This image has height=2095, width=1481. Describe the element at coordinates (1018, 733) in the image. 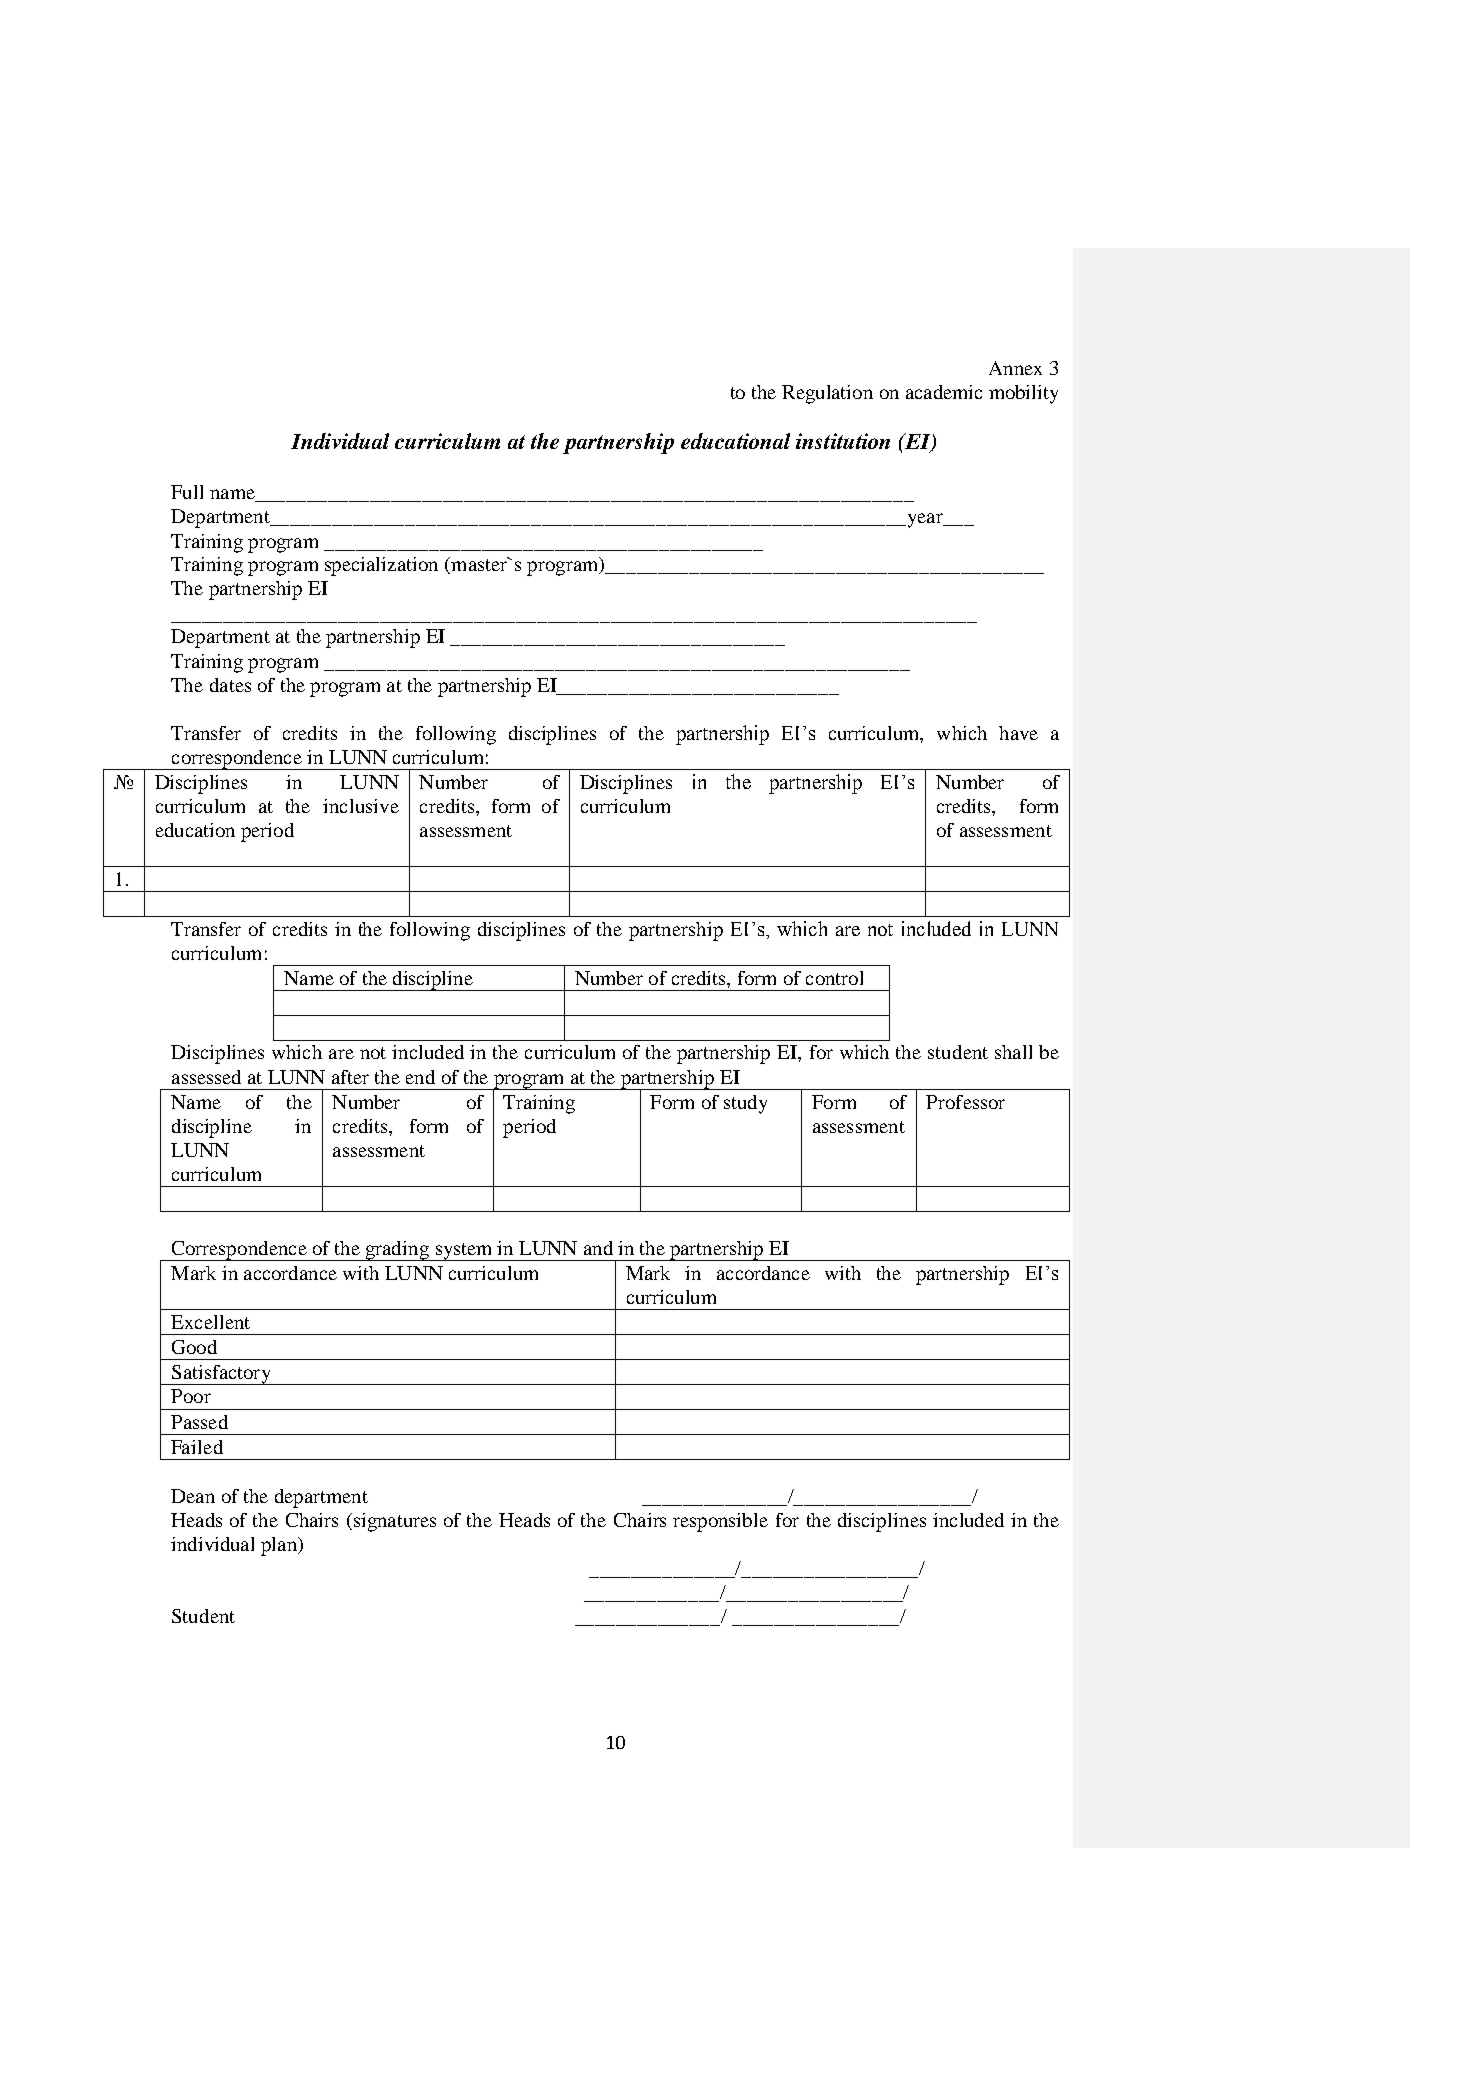

I see `have` at that location.
